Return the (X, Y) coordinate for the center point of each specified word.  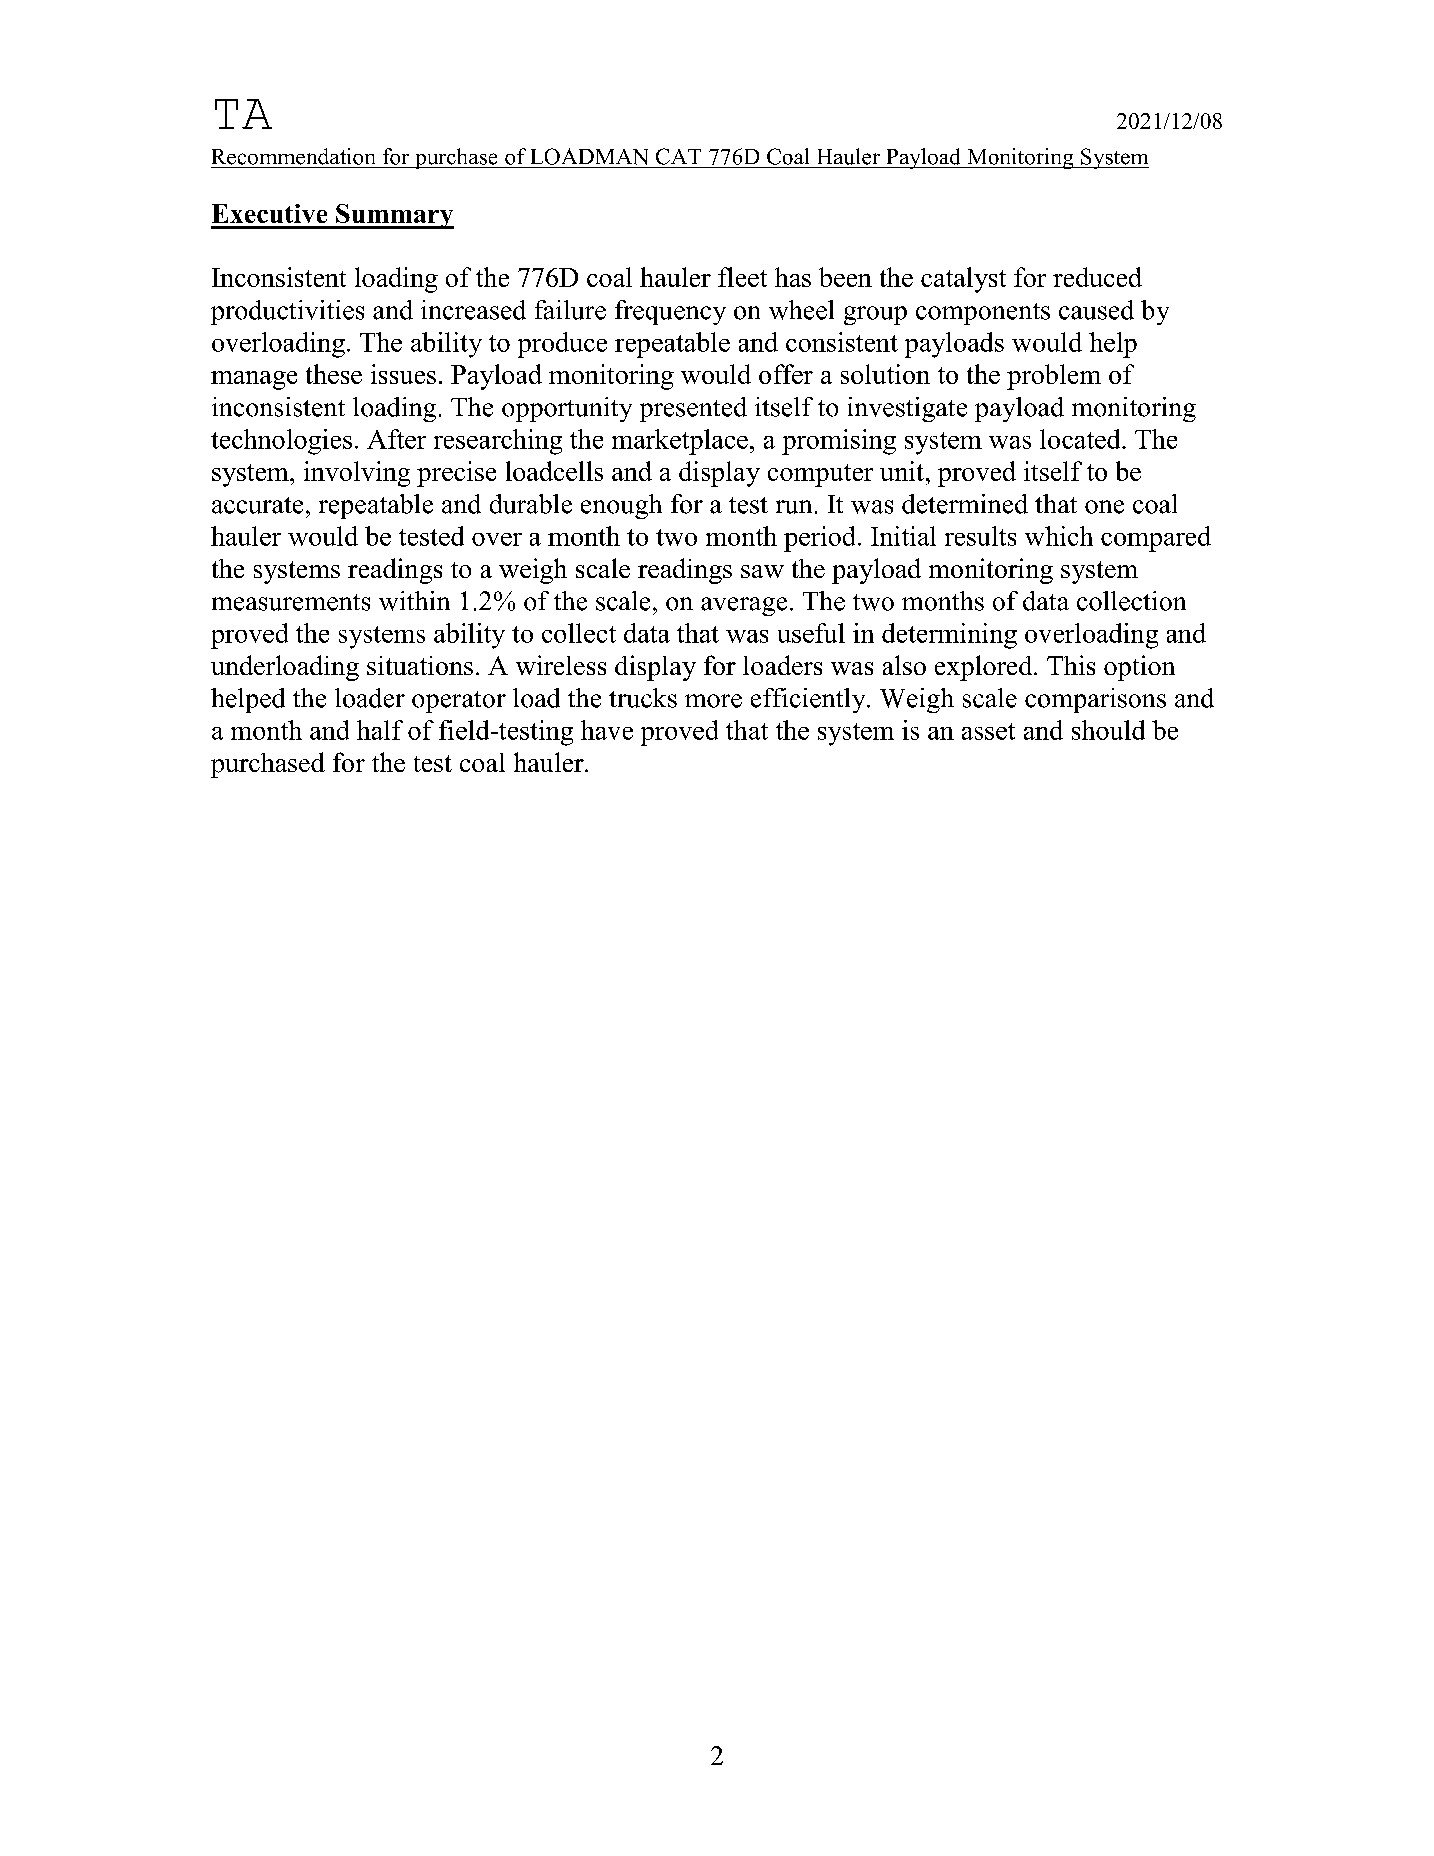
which (1059, 536)
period (819, 539)
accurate (257, 505)
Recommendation (293, 156)
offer (786, 374)
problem (1054, 377)
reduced (1097, 277)
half (380, 730)
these (334, 374)
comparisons (1095, 700)
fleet (742, 277)
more (713, 701)
